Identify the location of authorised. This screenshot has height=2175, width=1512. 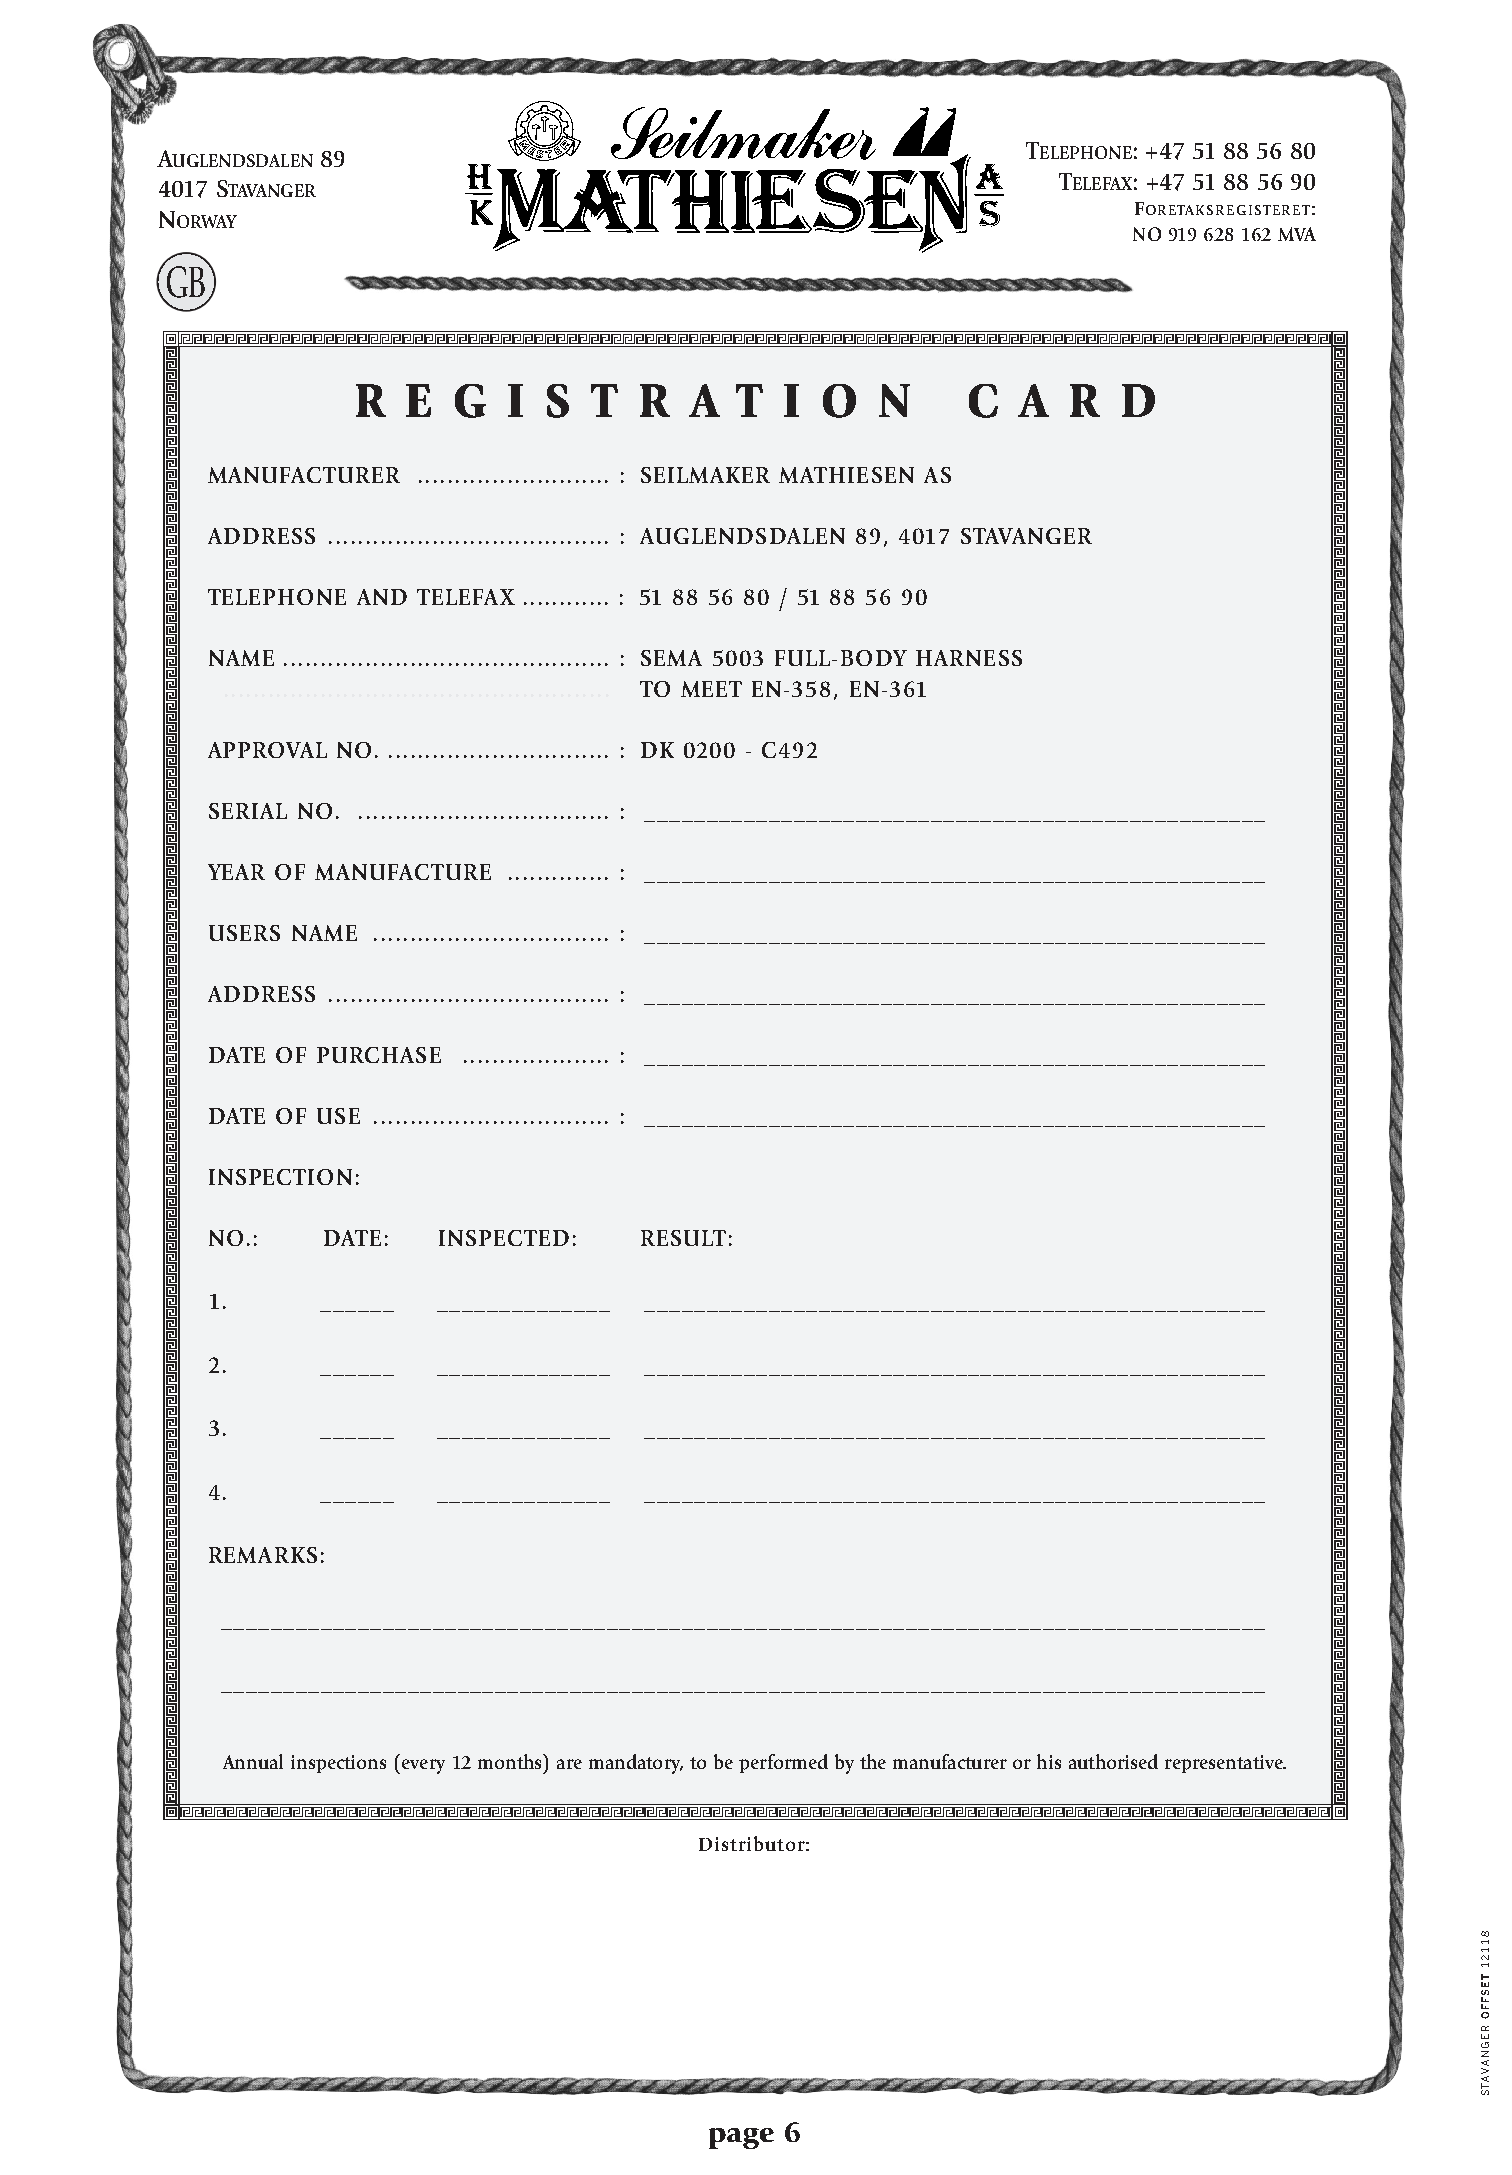
(1113, 1761).
